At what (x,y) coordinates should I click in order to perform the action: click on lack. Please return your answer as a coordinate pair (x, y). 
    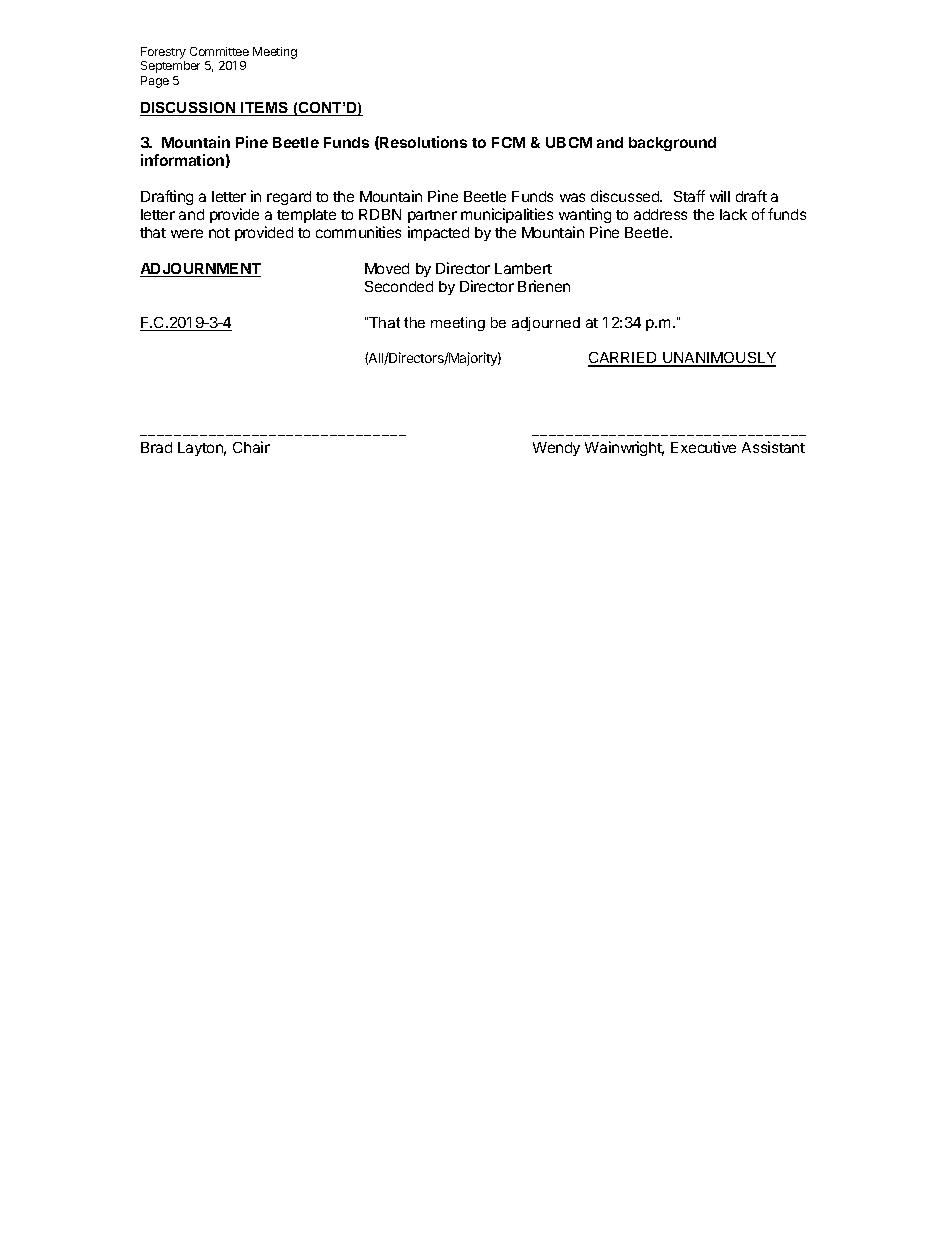
    Looking at the image, I should click on (733, 214).
